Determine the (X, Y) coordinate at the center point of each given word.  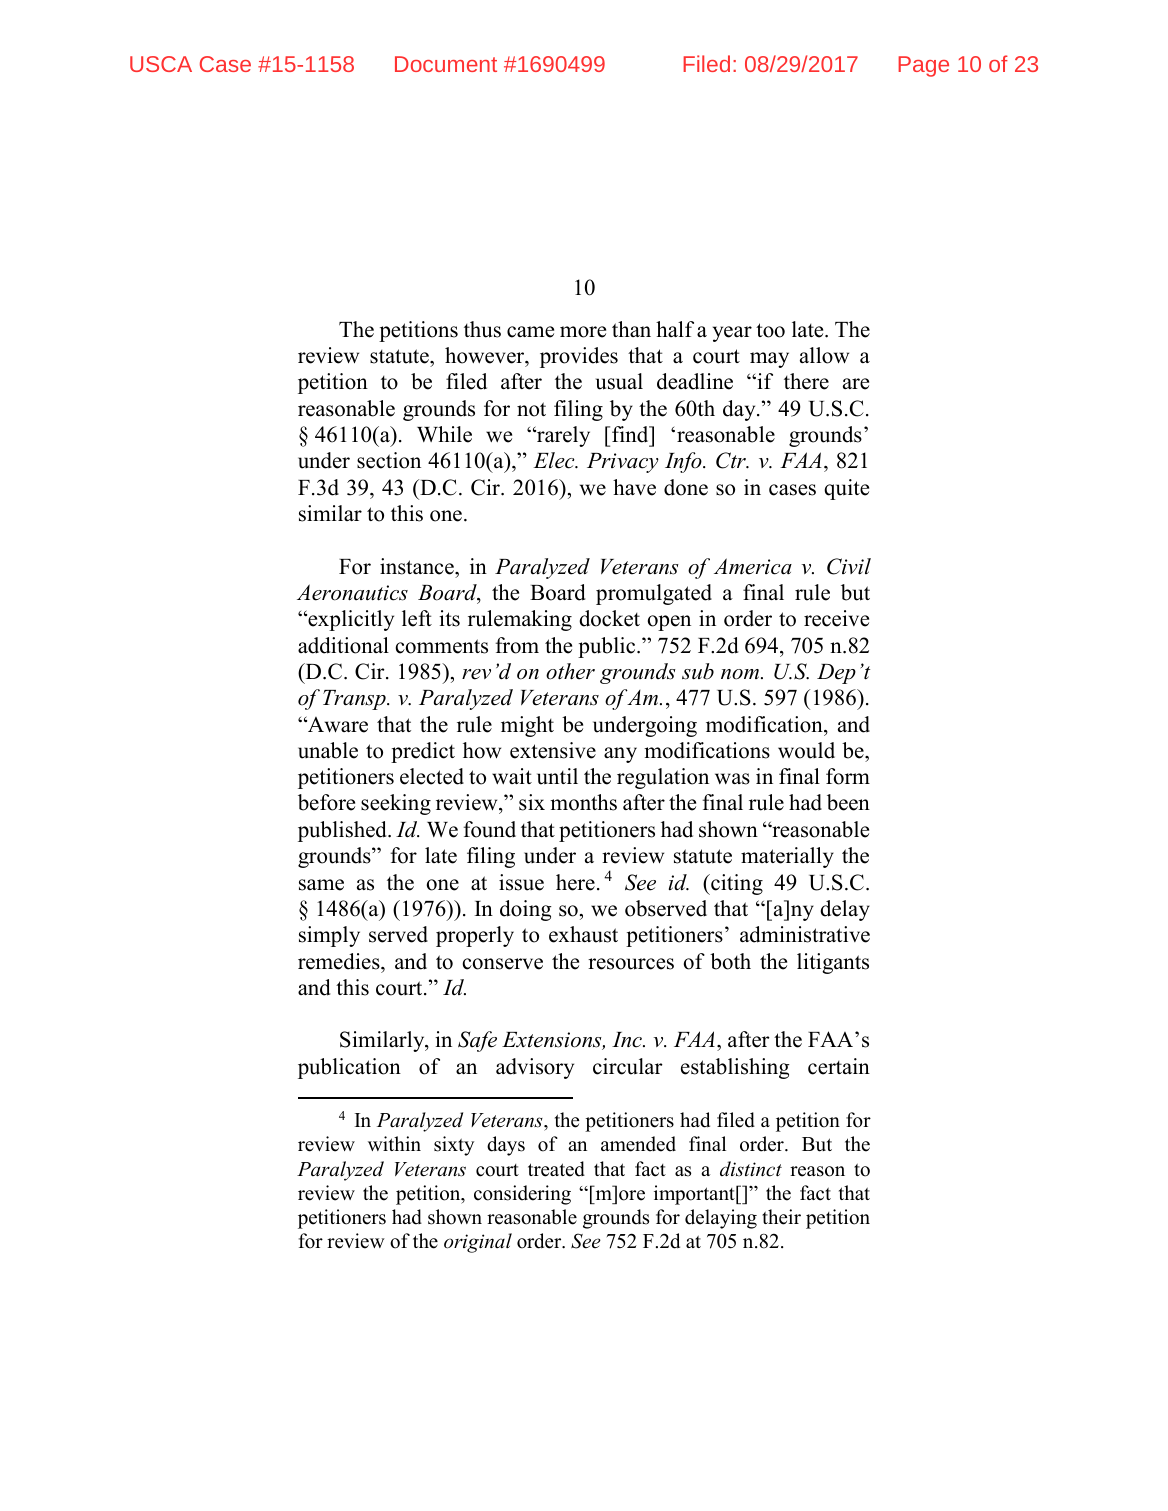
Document (446, 64)
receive (836, 618)
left (417, 618)
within (394, 1143)
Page (923, 66)
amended (638, 1144)
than (631, 329)
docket (609, 618)
